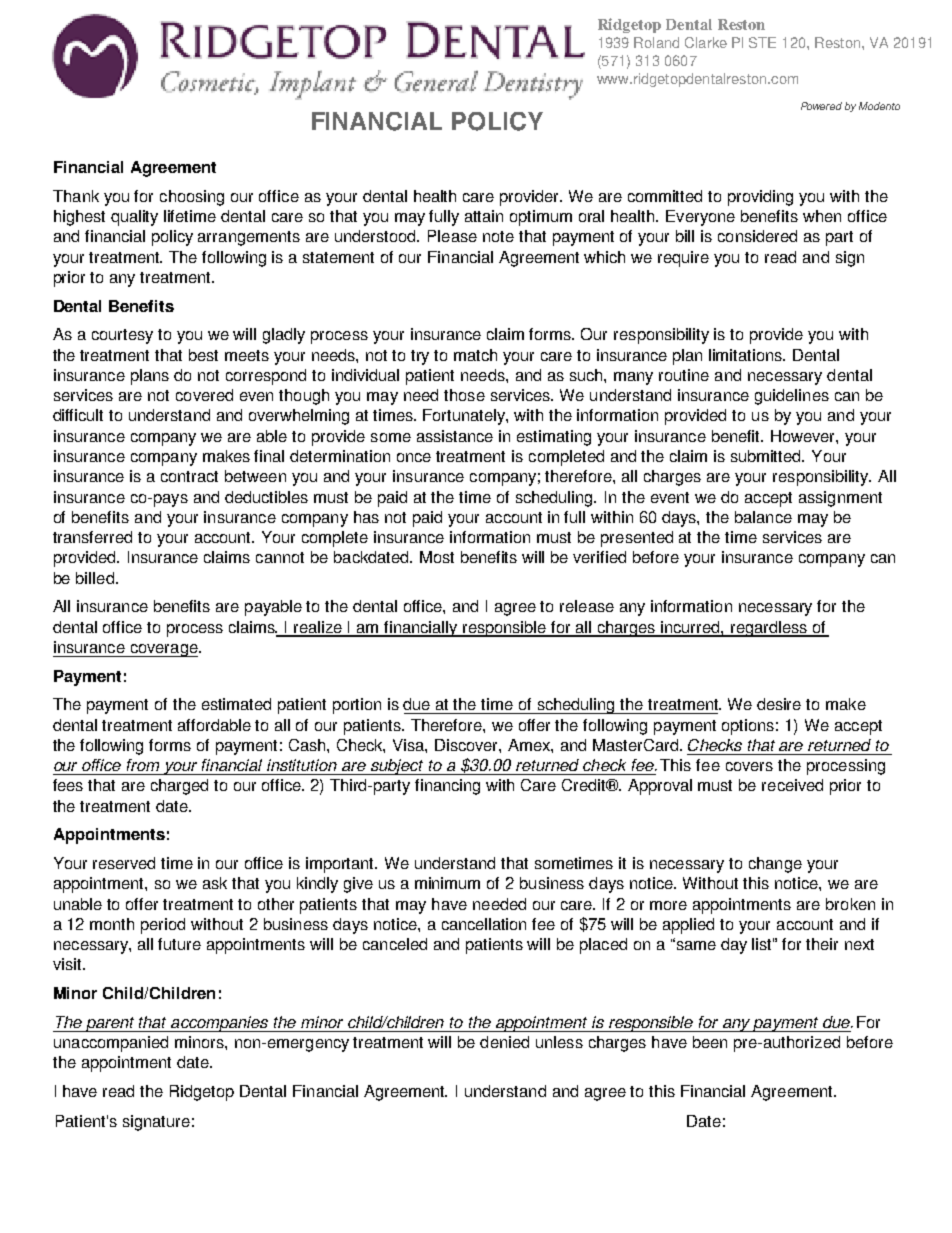 This screenshot has width=952, height=1233. Describe the element at coordinates (656, 42) in the screenshot. I see `Roland` at that location.
